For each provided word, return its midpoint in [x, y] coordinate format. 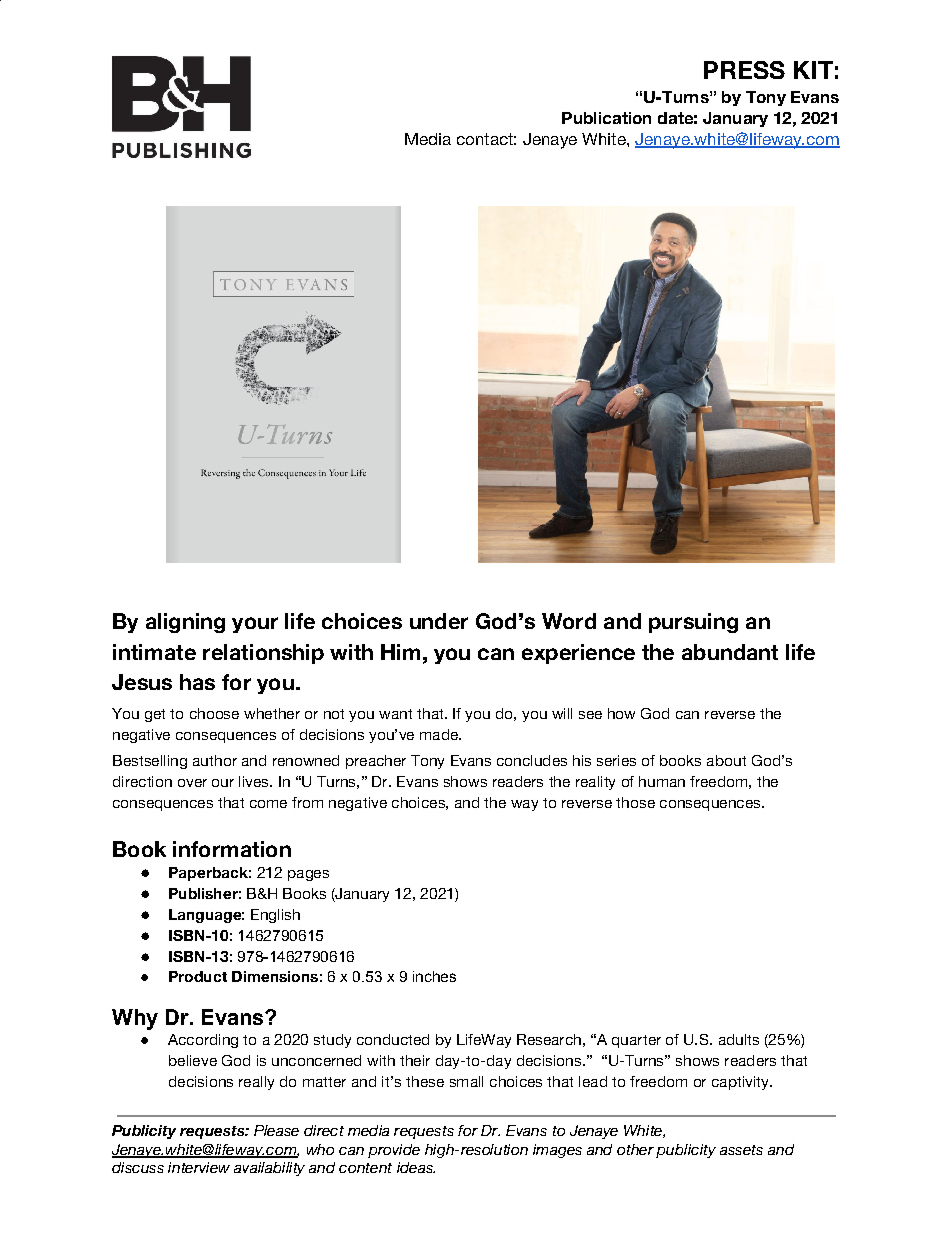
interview [199, 1167]
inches [434, 976]
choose [214, 713]
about [726, 760]
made [440, 734]
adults [739, 1039]
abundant [730, 652]
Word [569, 621]
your [255, 625]
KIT [813, 70]
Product [198, 976]
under [439, 621]
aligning [185, 623]
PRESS [744, 70]
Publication [606, 118]
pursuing [693, 623]
